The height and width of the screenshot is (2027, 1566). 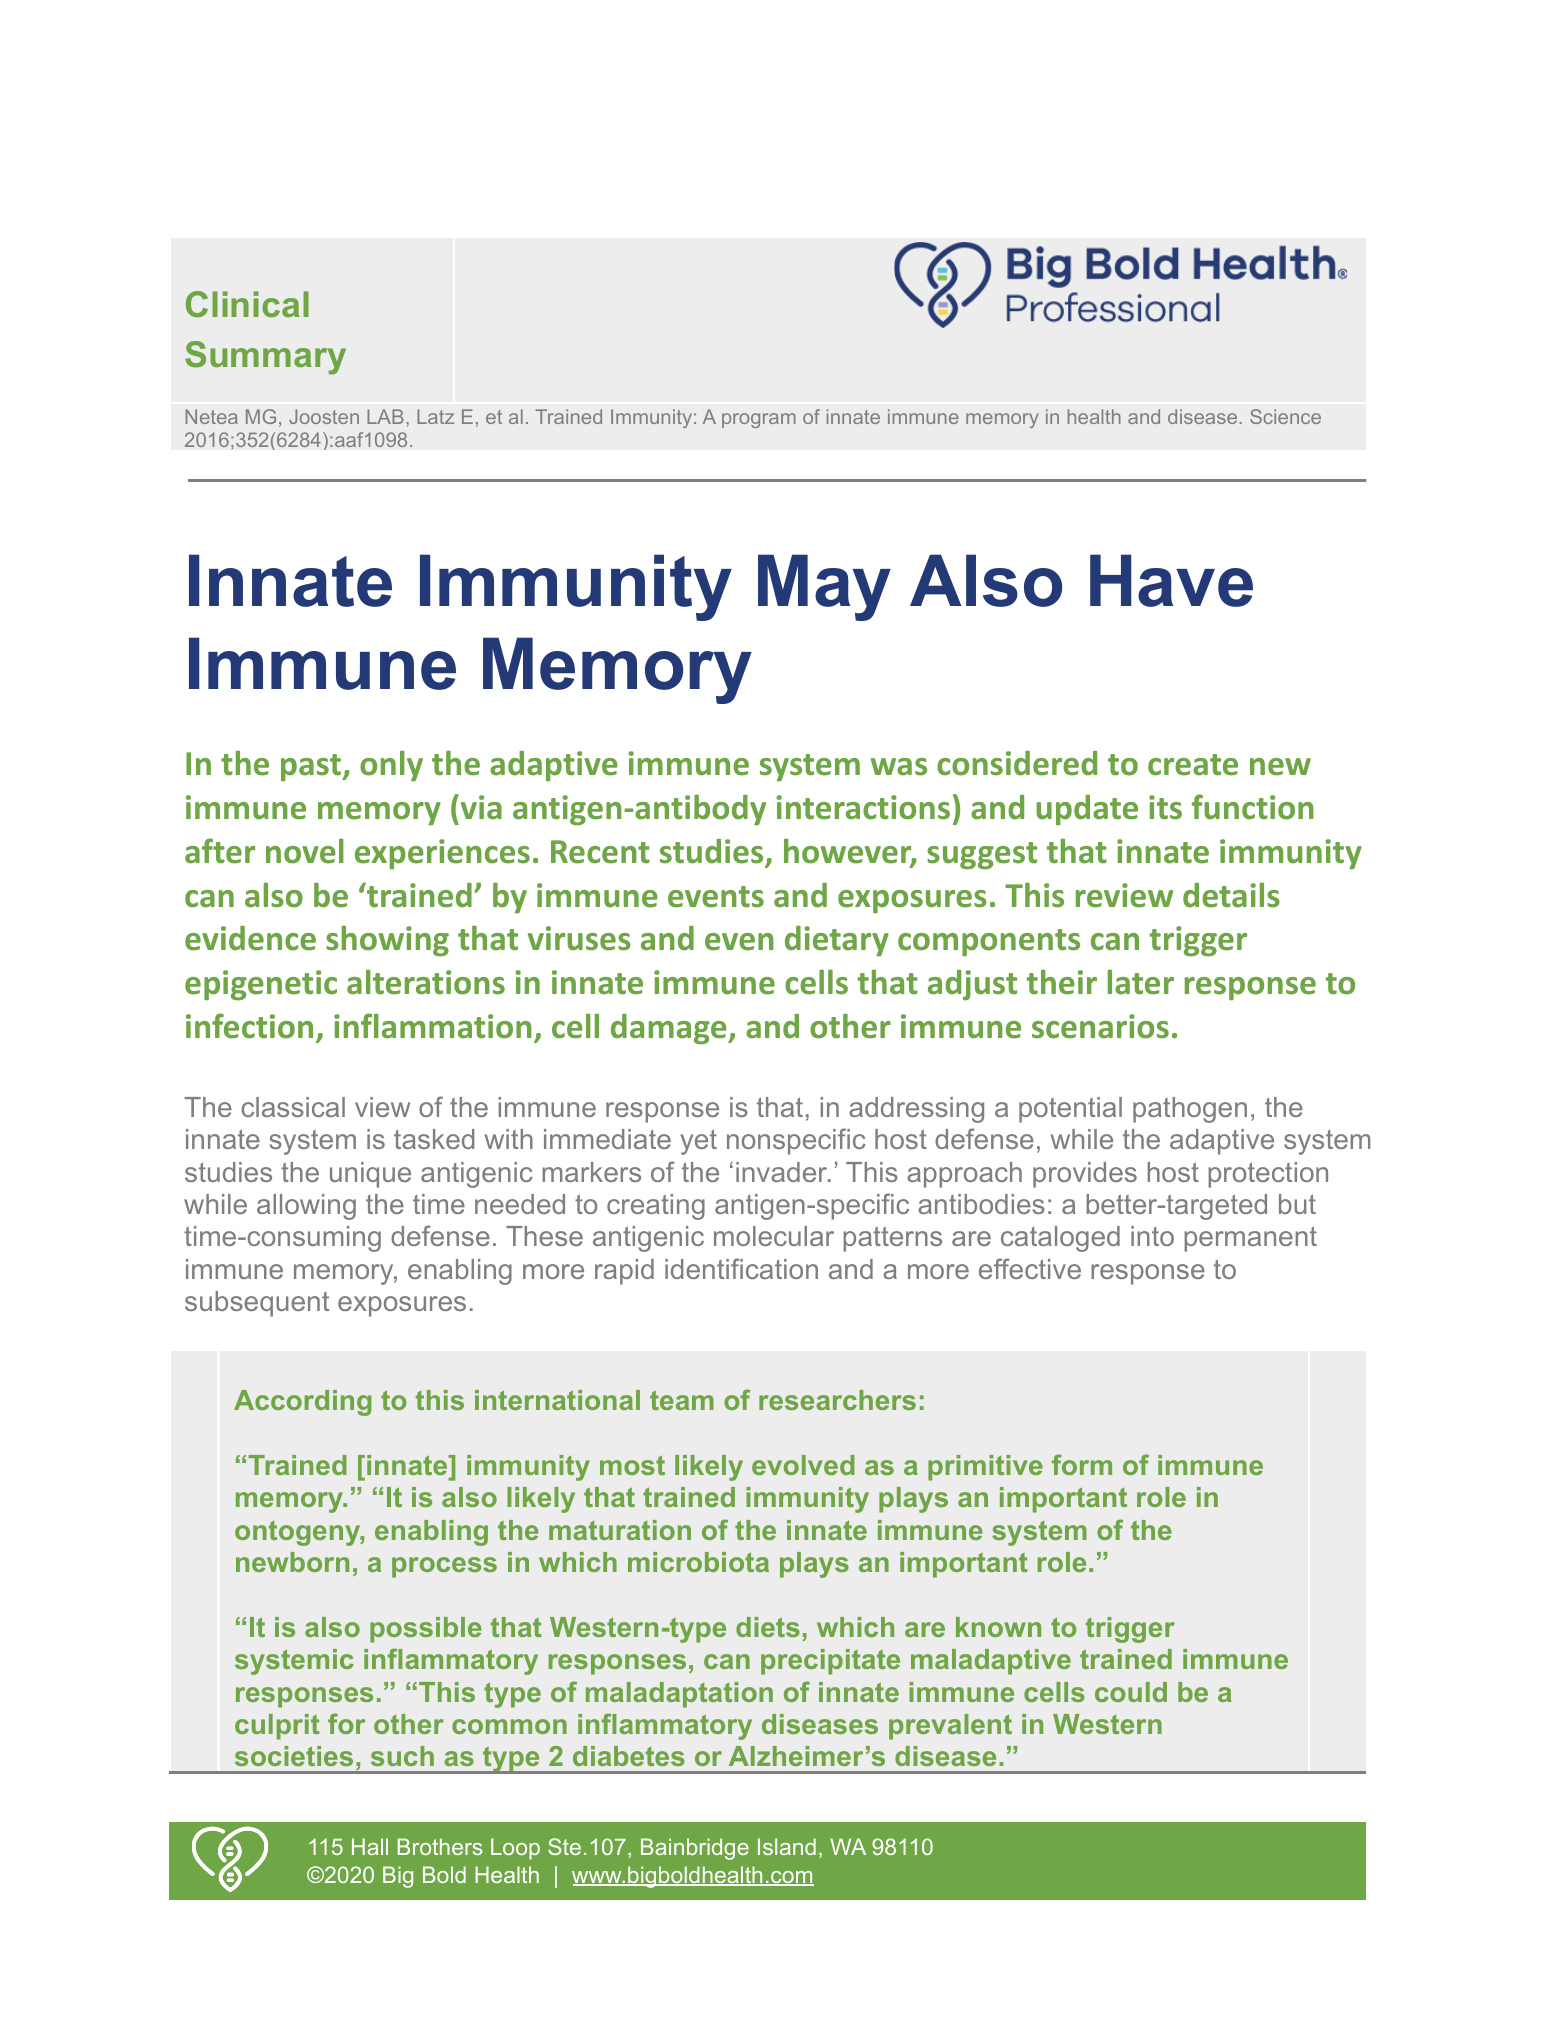 What do you see at coordinates (1190, 1110) in the screenshot?
I see `pathogen` at bounding box center [1190, 1110].
